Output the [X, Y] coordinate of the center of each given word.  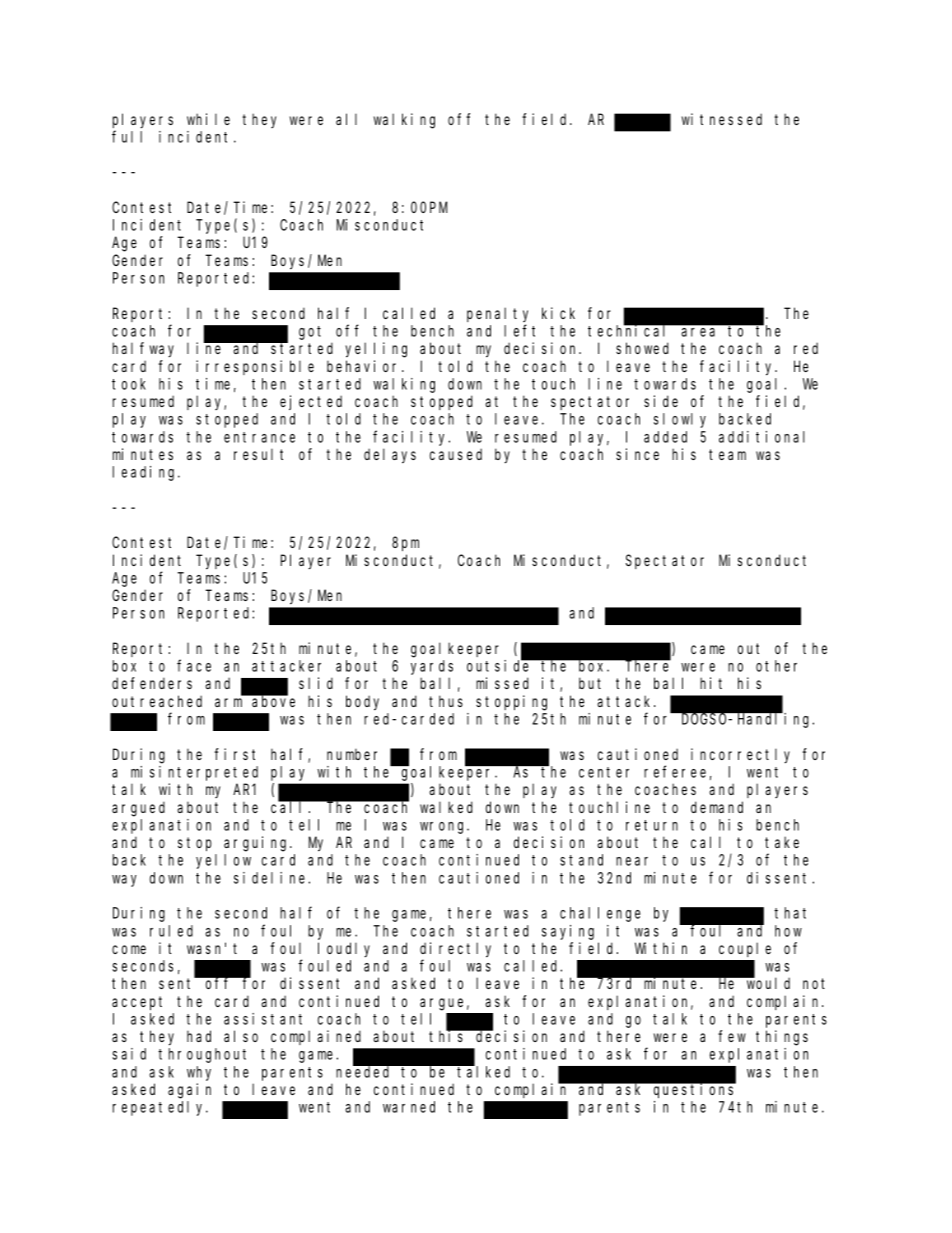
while [208, 119]
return [652, 825]
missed [502, 683]
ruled [171, 931]
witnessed [722, 119]
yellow [223, 861]
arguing [257, 844]
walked [446, 807]
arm [228, 702]
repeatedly [160, 1108]
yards [432, 667]
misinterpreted [194, 773]
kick [558, 313]
